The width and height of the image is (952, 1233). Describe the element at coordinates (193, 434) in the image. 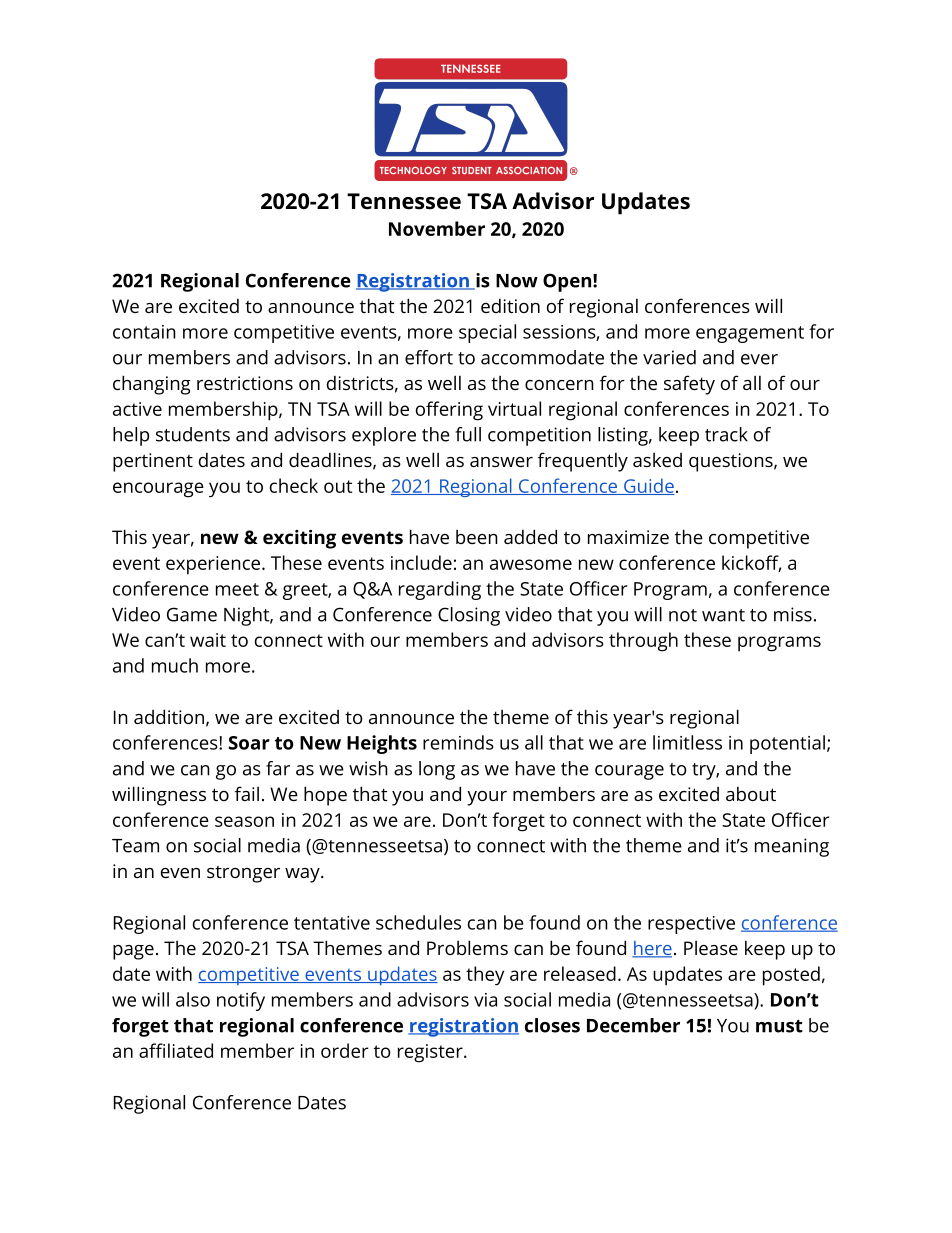

I see `students` at that location.
